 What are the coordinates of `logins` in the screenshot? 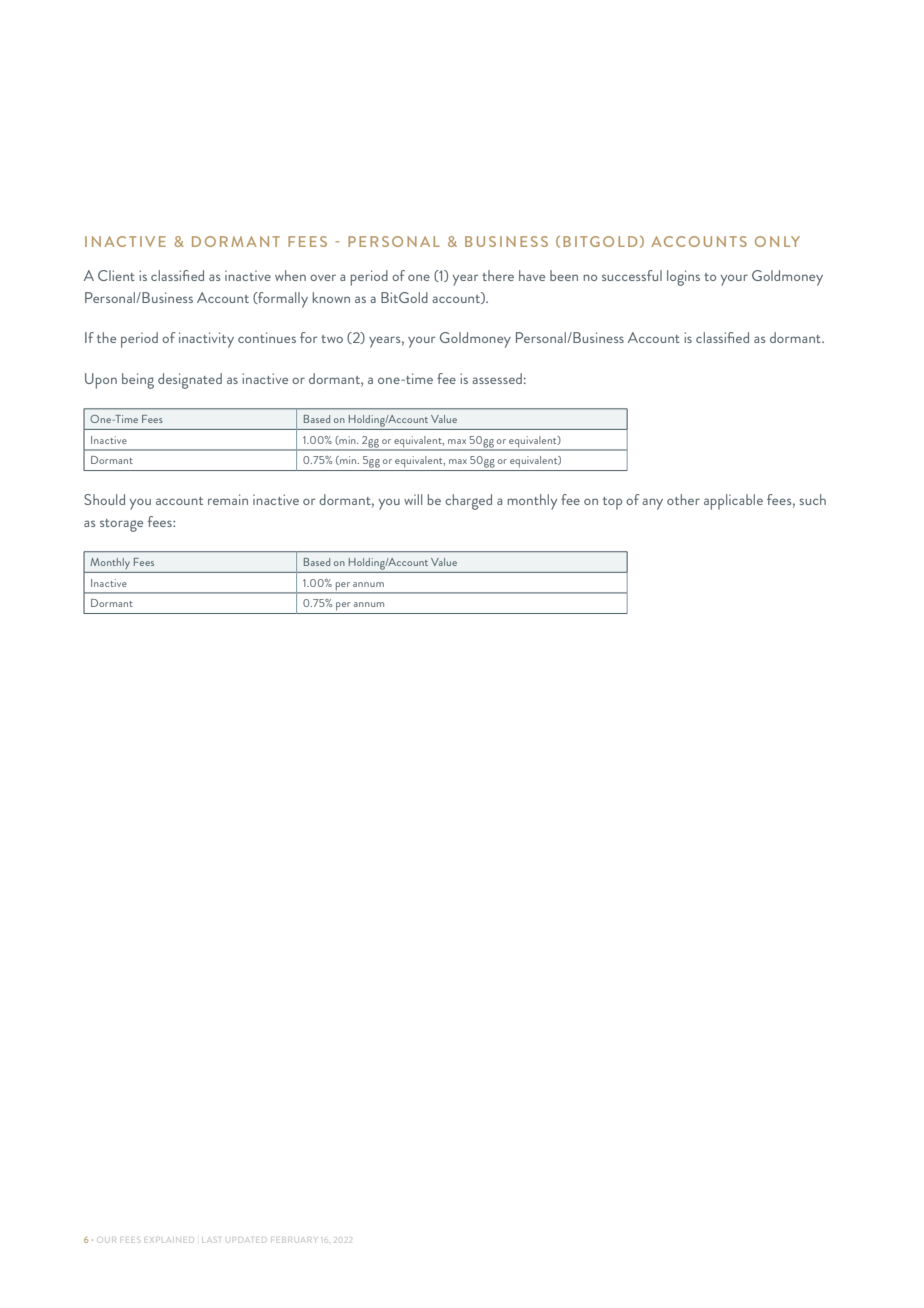 It's located at (683, 278).
